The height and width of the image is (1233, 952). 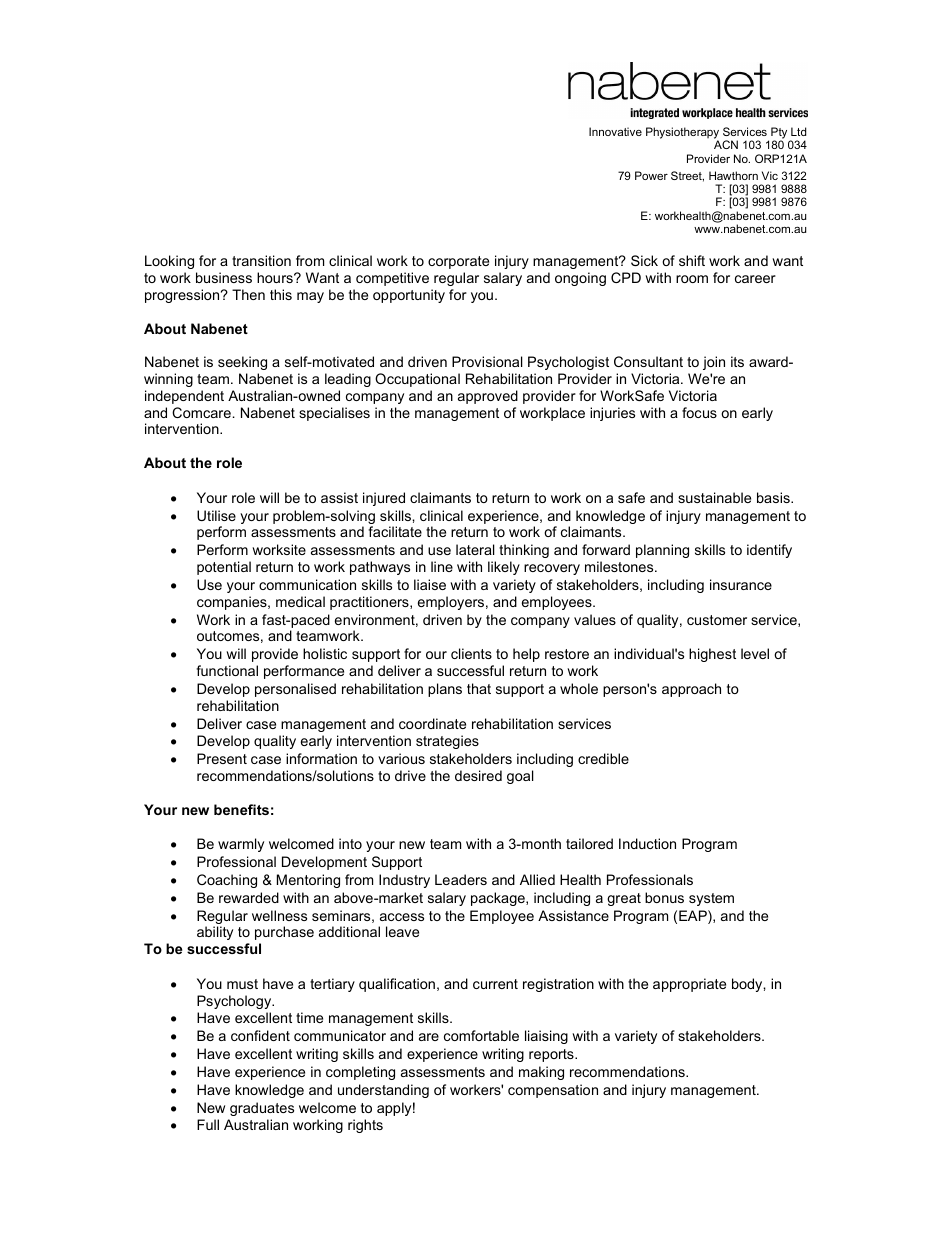 What do you see at coordinates (458, 262) in the image?
I see `corporate` at bounding box center [458, 262].
